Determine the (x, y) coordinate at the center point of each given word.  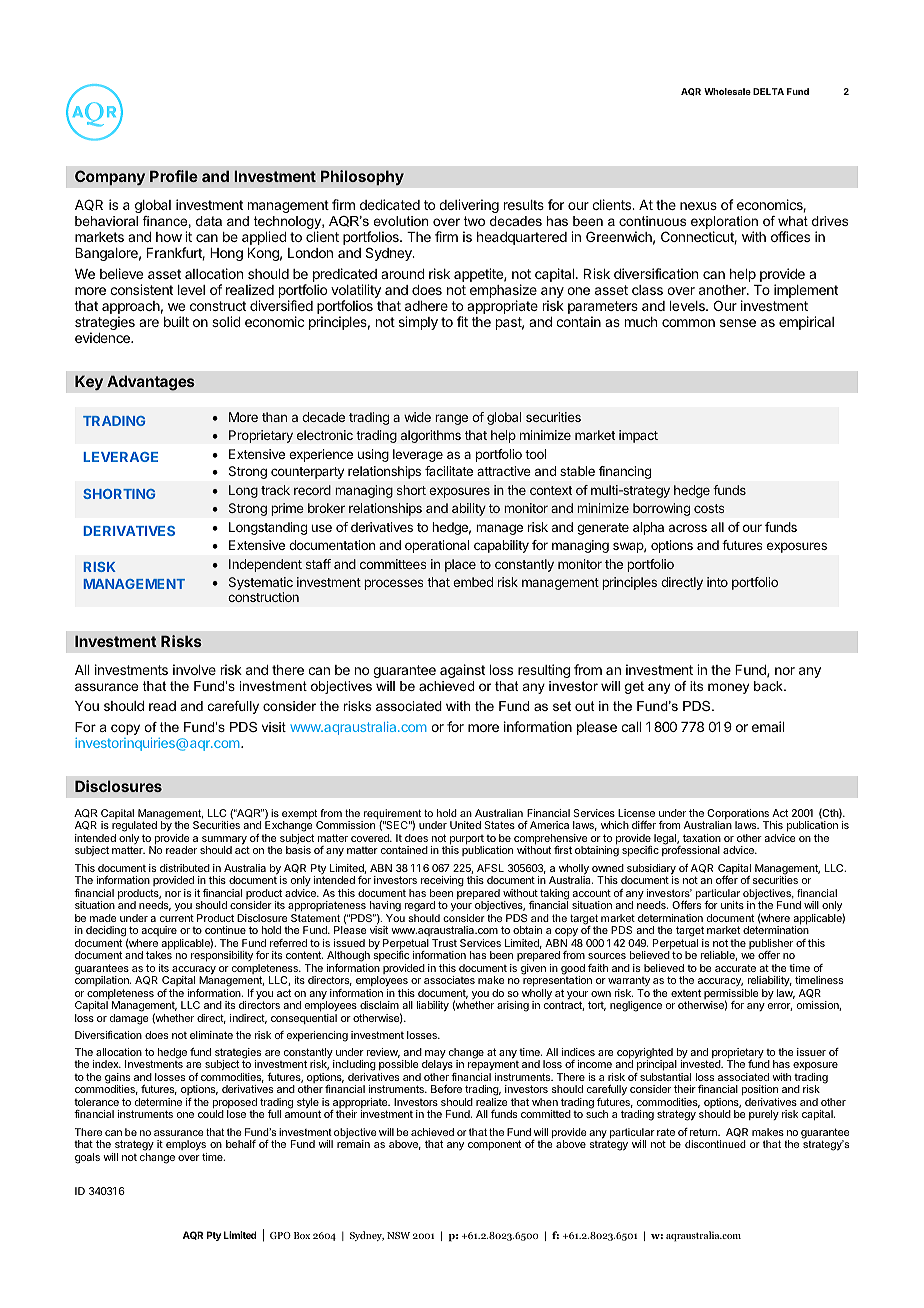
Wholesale (727, 91)
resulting (544, 671)
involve (194, 669)
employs (186, 1147)
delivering (469, 206)
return (704, 1132)
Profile (174, 176)
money (728, 688)
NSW (398, 1235)
